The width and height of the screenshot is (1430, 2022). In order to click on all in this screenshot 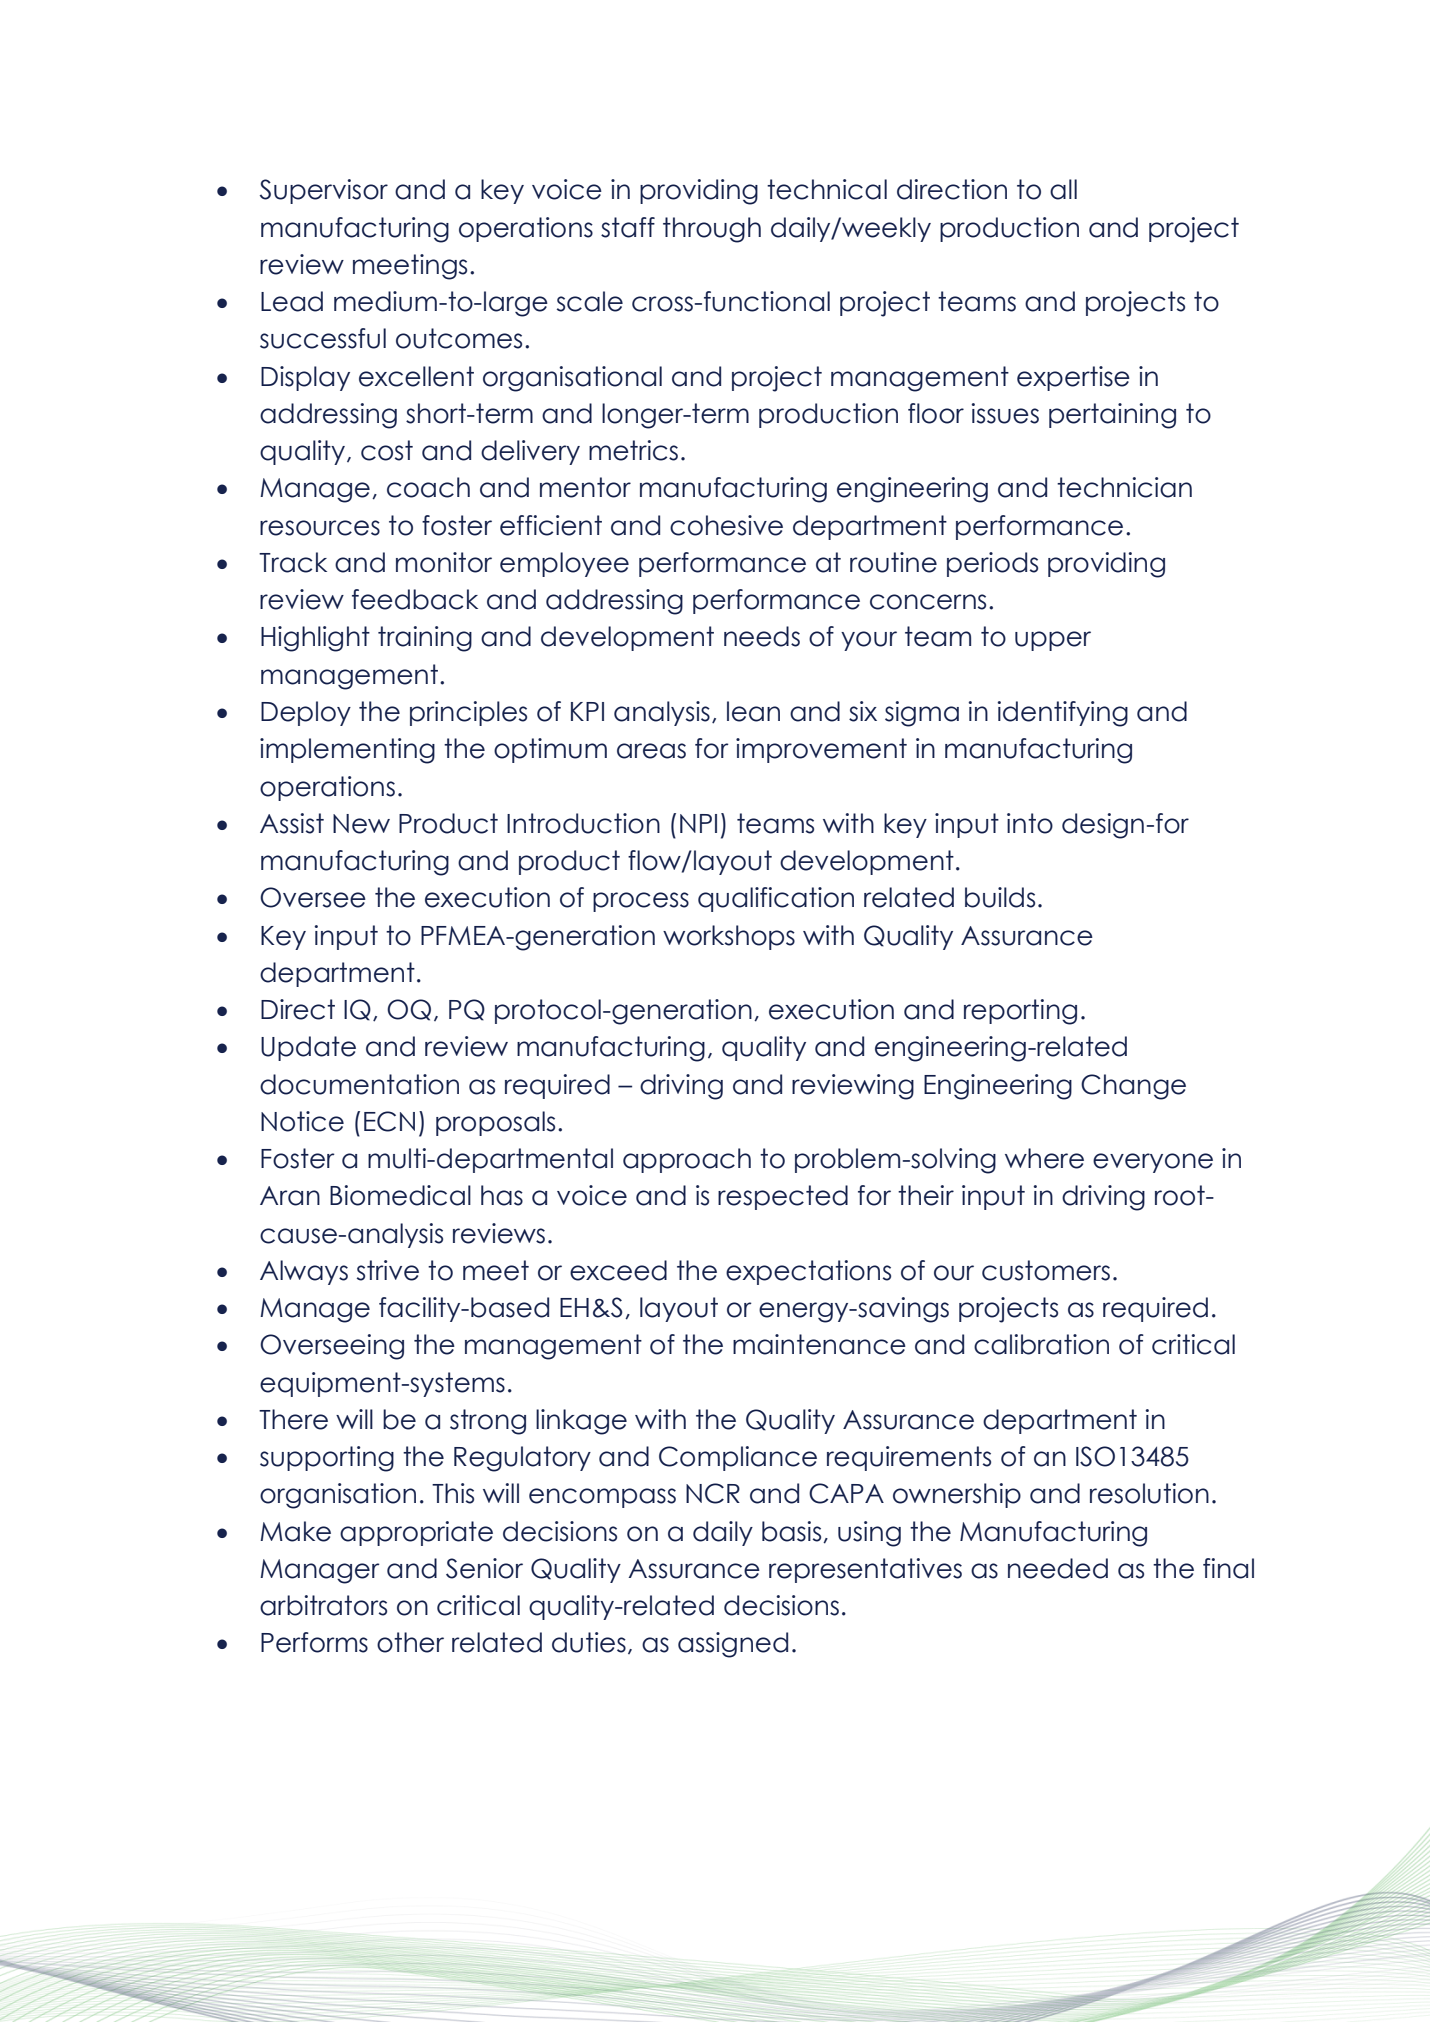, I will do `click(1063, 189)`.
